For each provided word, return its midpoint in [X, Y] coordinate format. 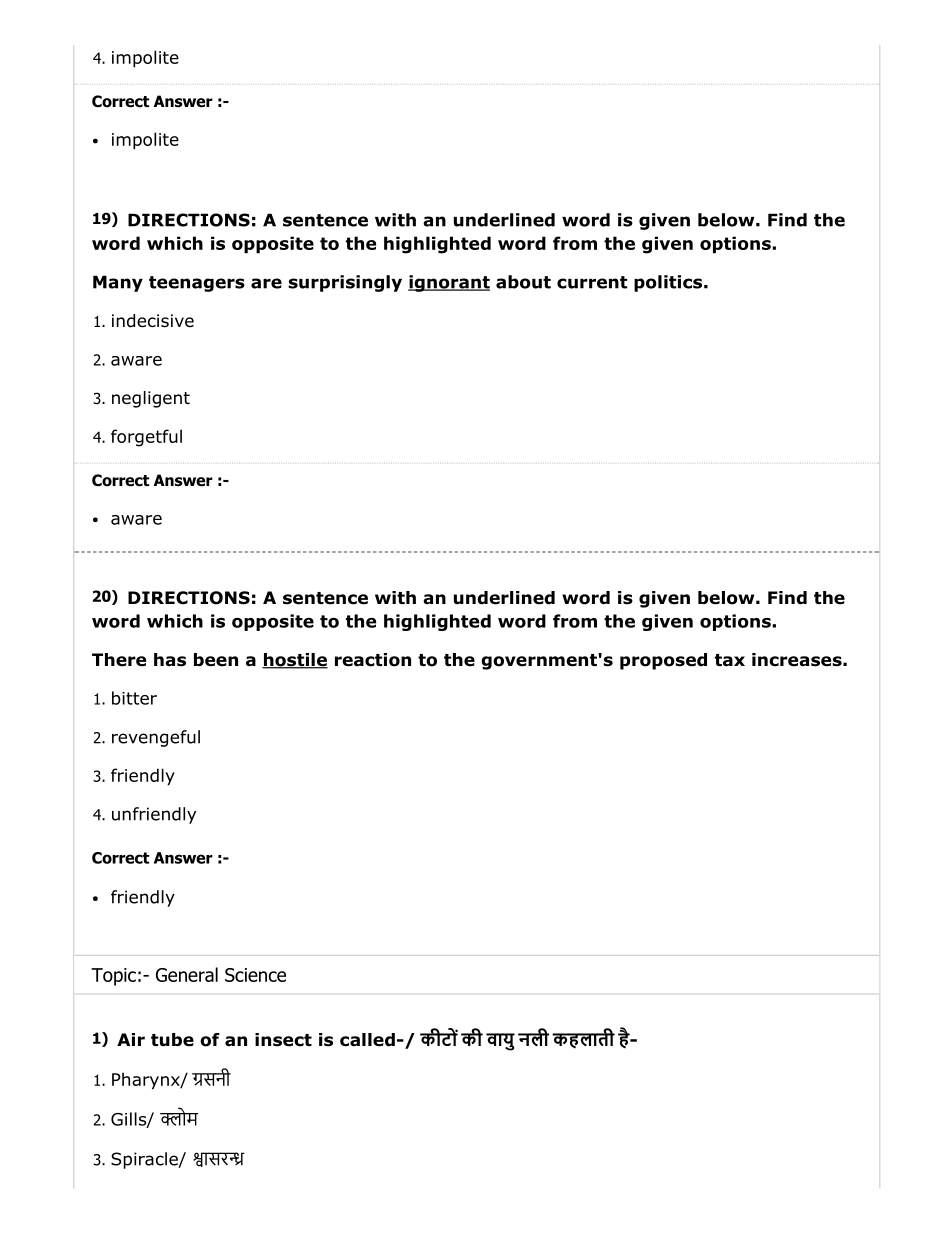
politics [669, 283]
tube [172, 1040]
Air [131, 1039]
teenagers [197, 284]
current [592, 282]
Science [255, 975]
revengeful [156, 738]
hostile [295, 661]
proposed [663, 661]
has [170, 660]
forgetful [146, 438]
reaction [373, 660]
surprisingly [345, 283]
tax [730, 660]
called [367, 1040]
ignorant [449, 283]
